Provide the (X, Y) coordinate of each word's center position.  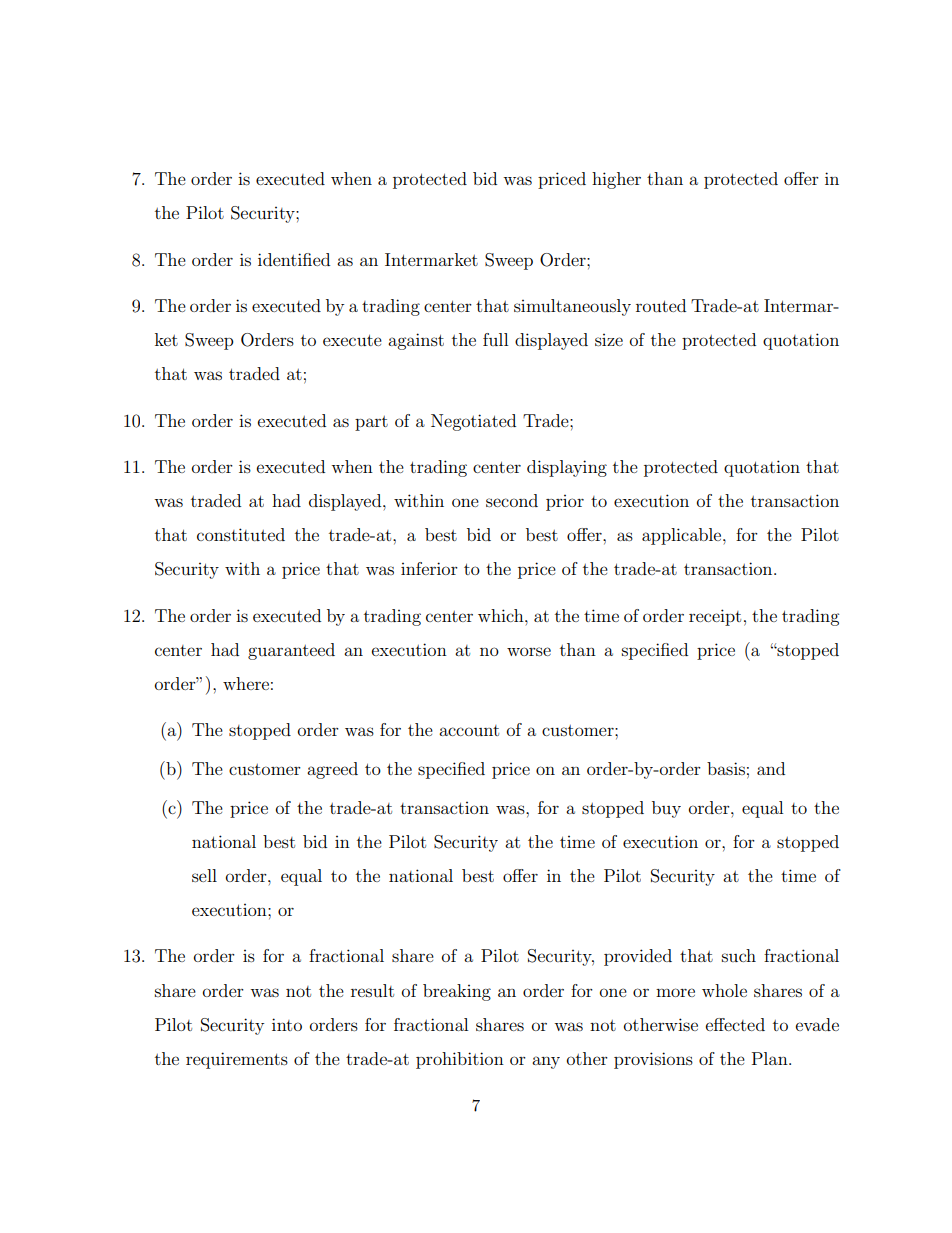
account (469, 730)
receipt (715, 617)
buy (666, 809)
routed (661, 305)
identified (294, 259)
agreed (332, 770)
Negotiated (473, 422)
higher (616, 180)
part (371, 423)
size (609, 340)
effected (735, 1024)
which (502, 615)
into (287, 1024)
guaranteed (291, 651)
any (546, 1062)
